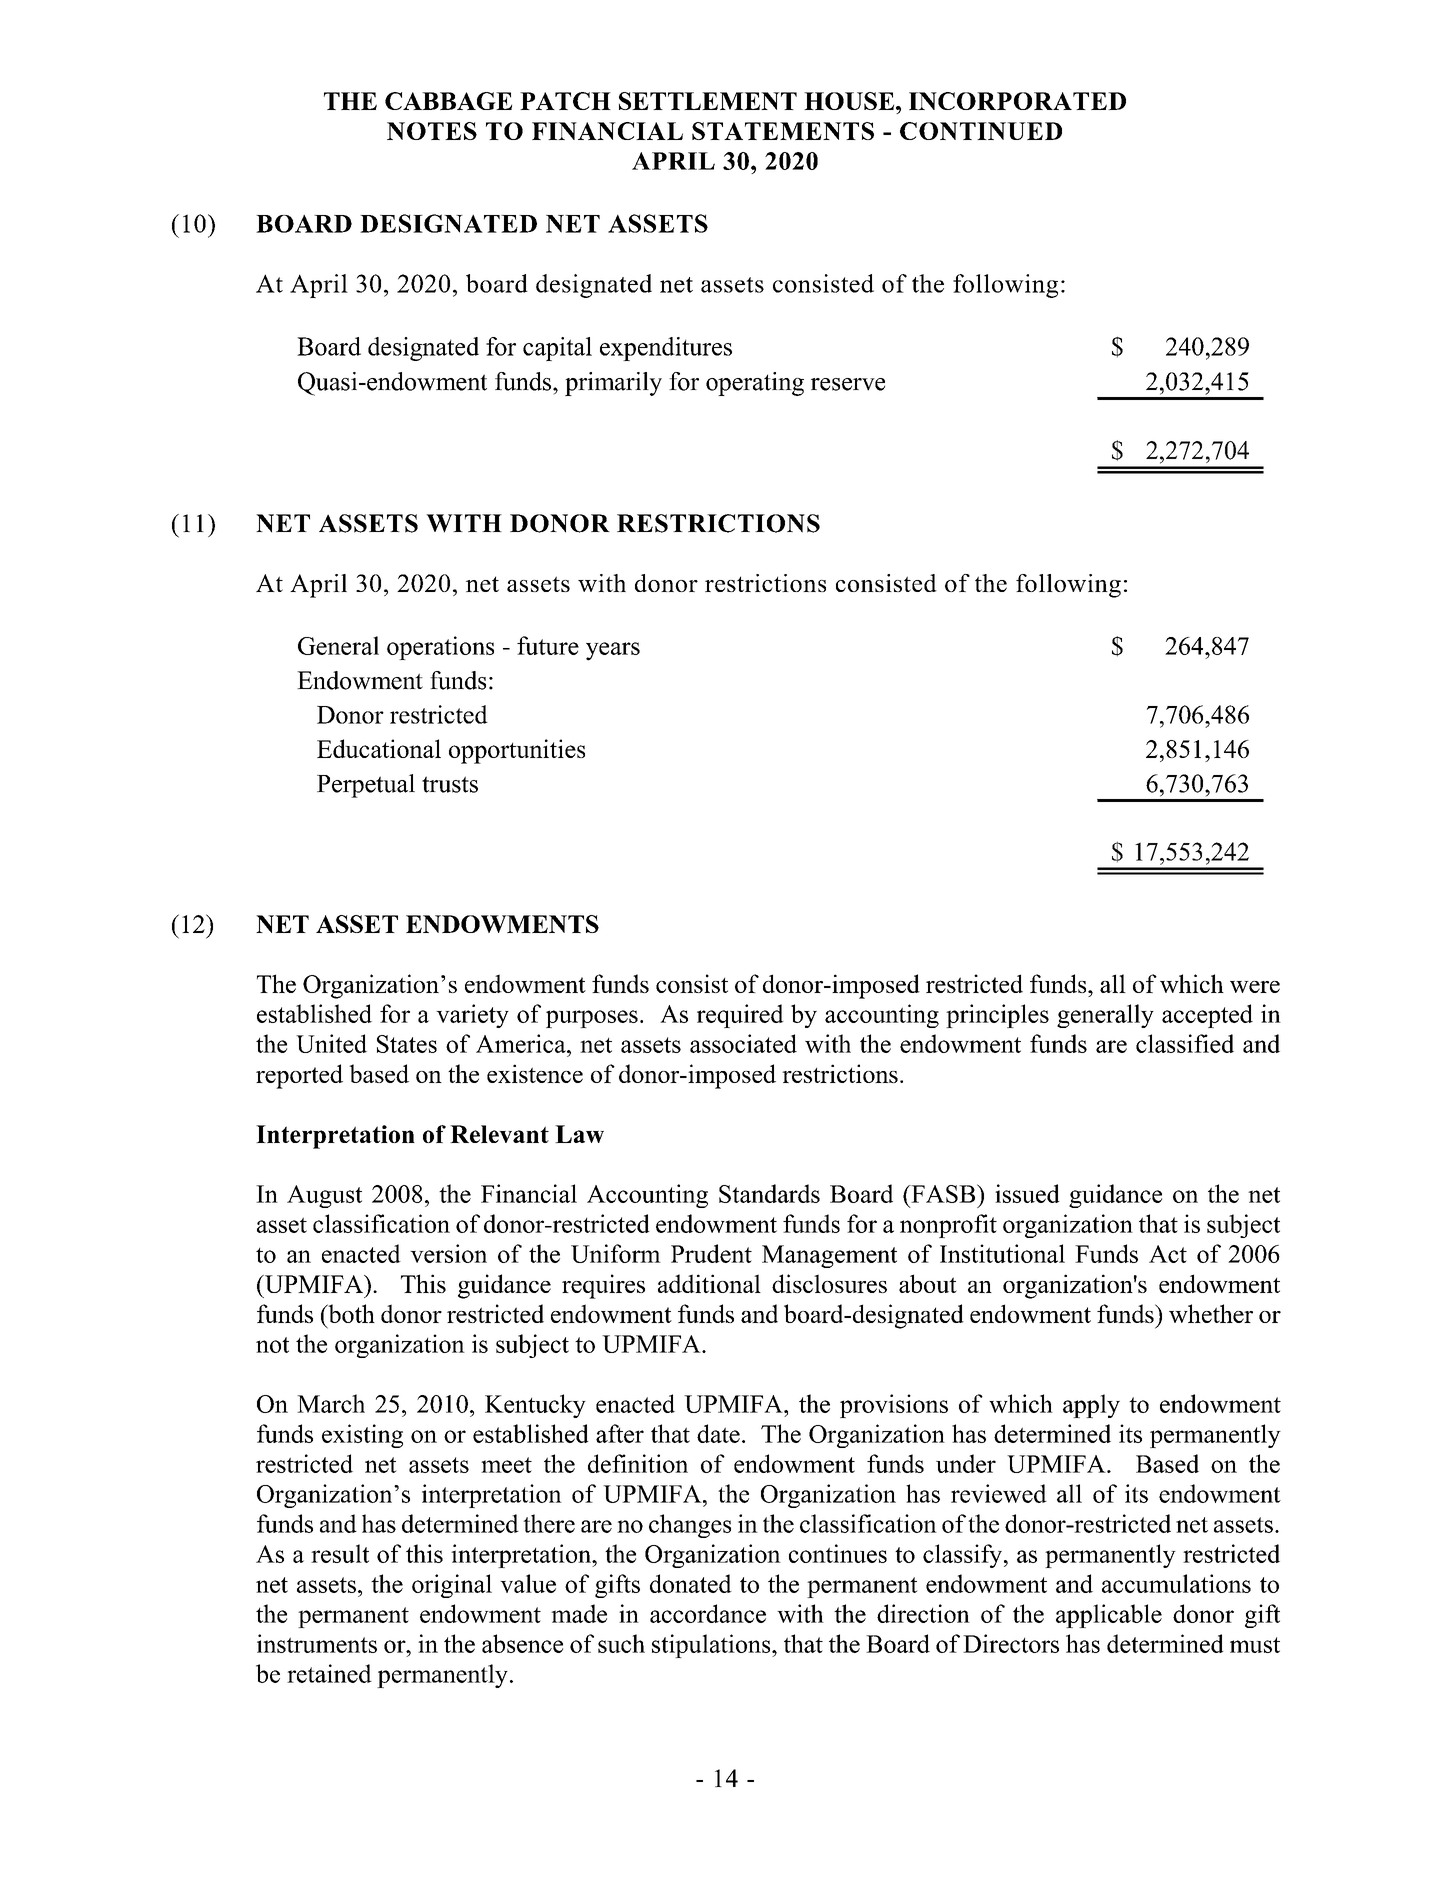  Describe the element at coordinates (452, 1586) in the screenshot. I see `original` at that location.
